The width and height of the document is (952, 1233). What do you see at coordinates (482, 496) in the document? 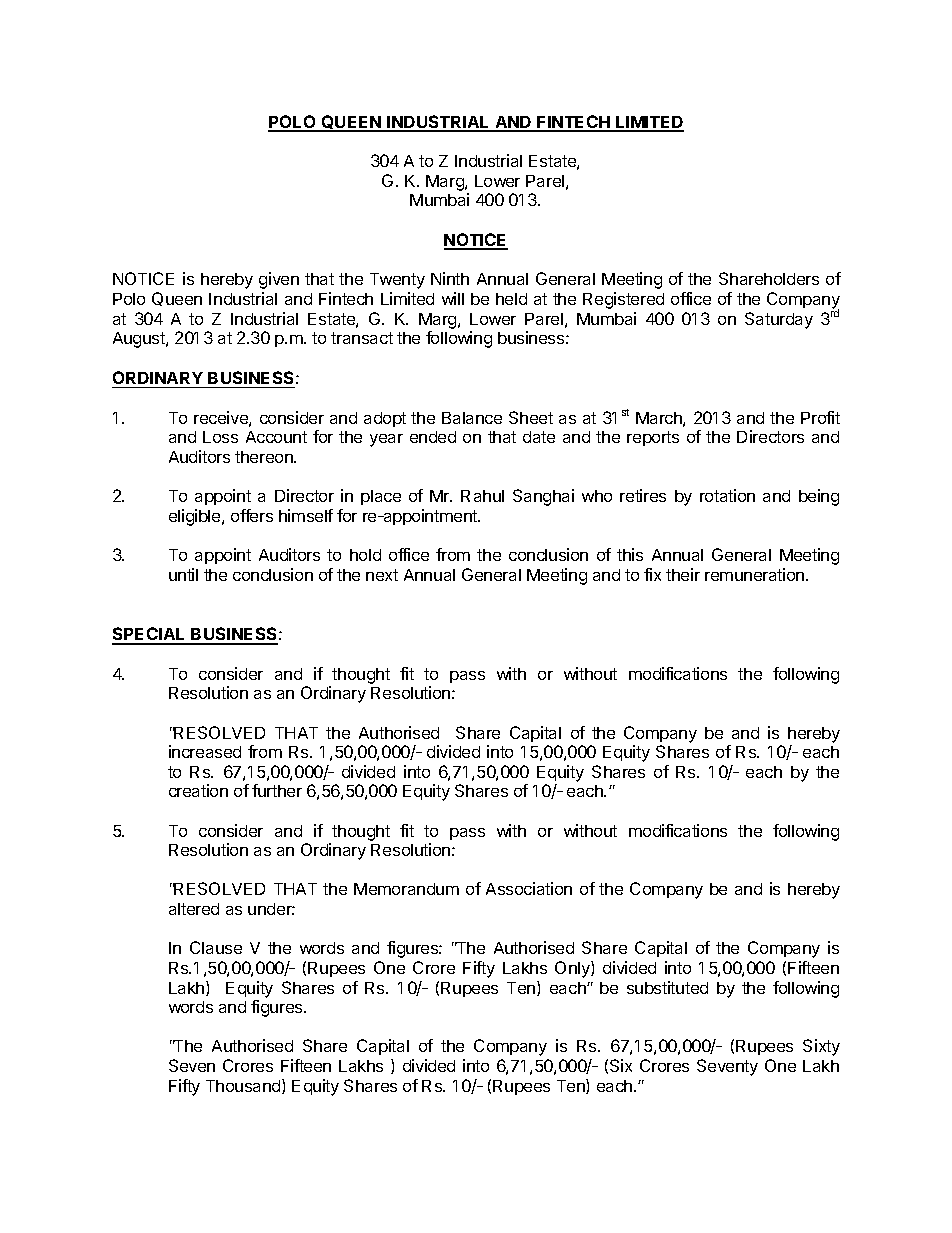
I see `Rahul` at bounding box center [482, 496].
